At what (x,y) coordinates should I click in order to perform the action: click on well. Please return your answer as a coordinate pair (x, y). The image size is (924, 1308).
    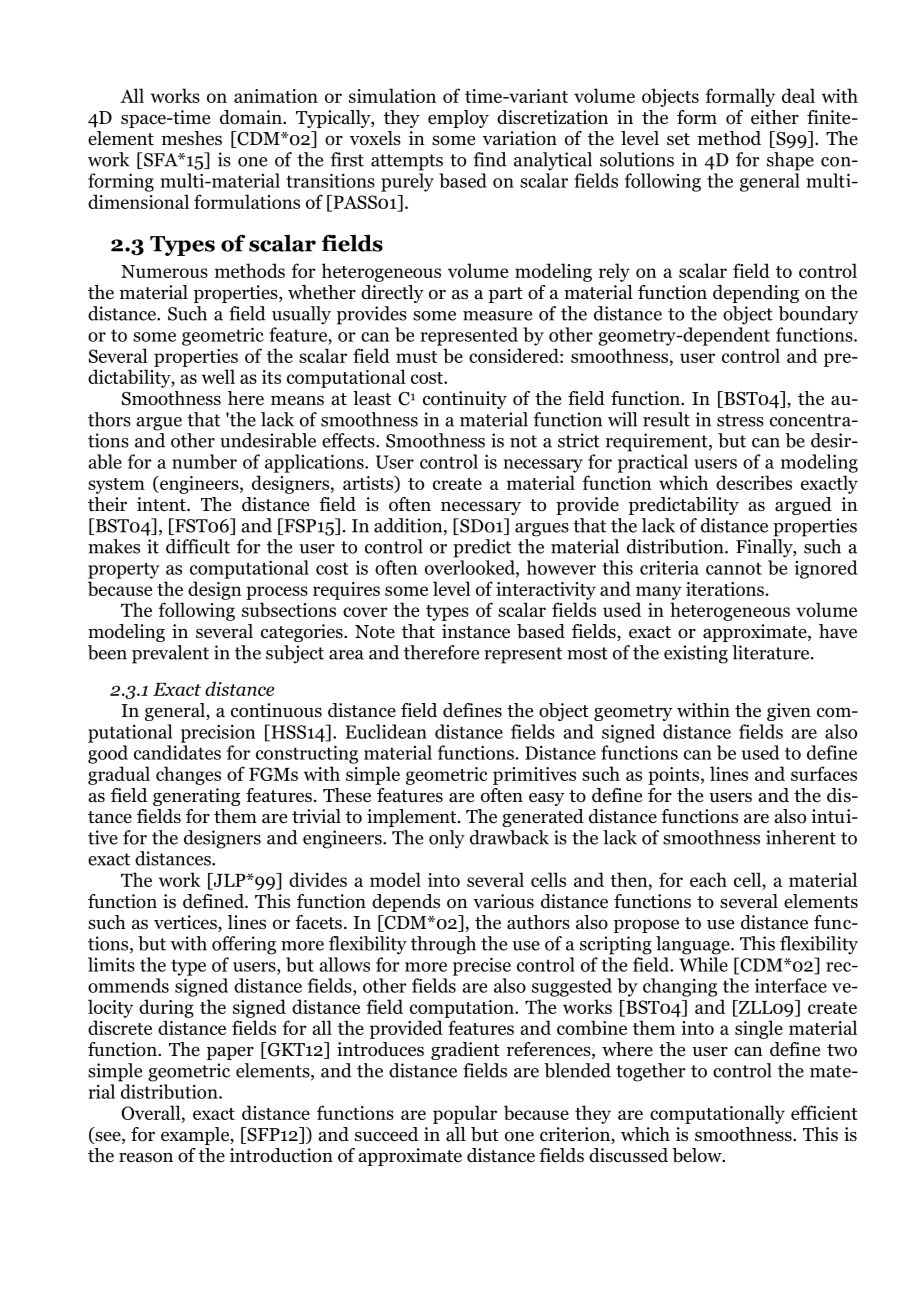
    Looking at the image, I should click on (218, 376).
